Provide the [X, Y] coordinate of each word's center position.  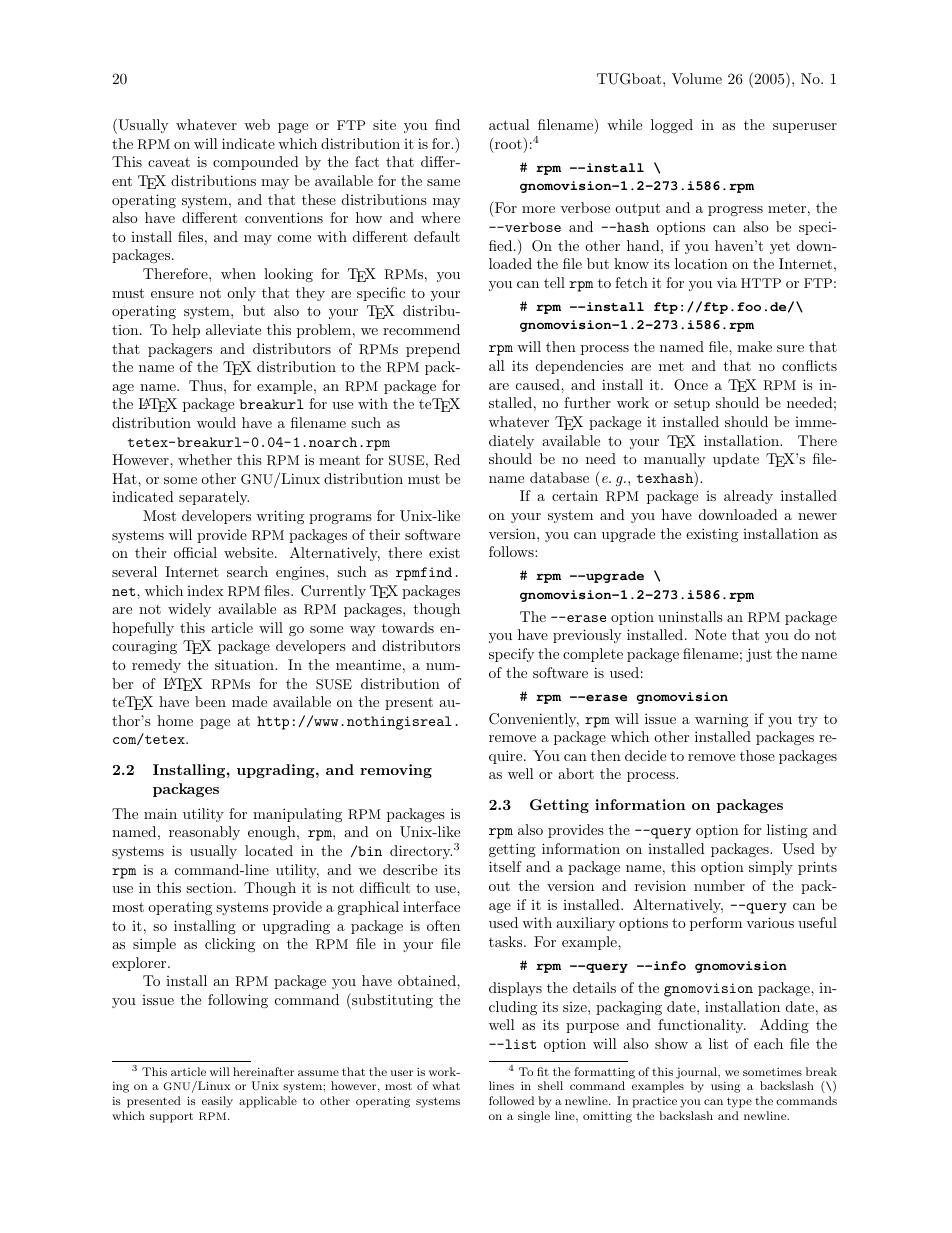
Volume [697, 78]
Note [710, 634]
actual [509, 124]
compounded [256, 163]
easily [217, 1102]
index [205, 590]
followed [511, 1100]
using [725, 1087]
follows [512, 551]
